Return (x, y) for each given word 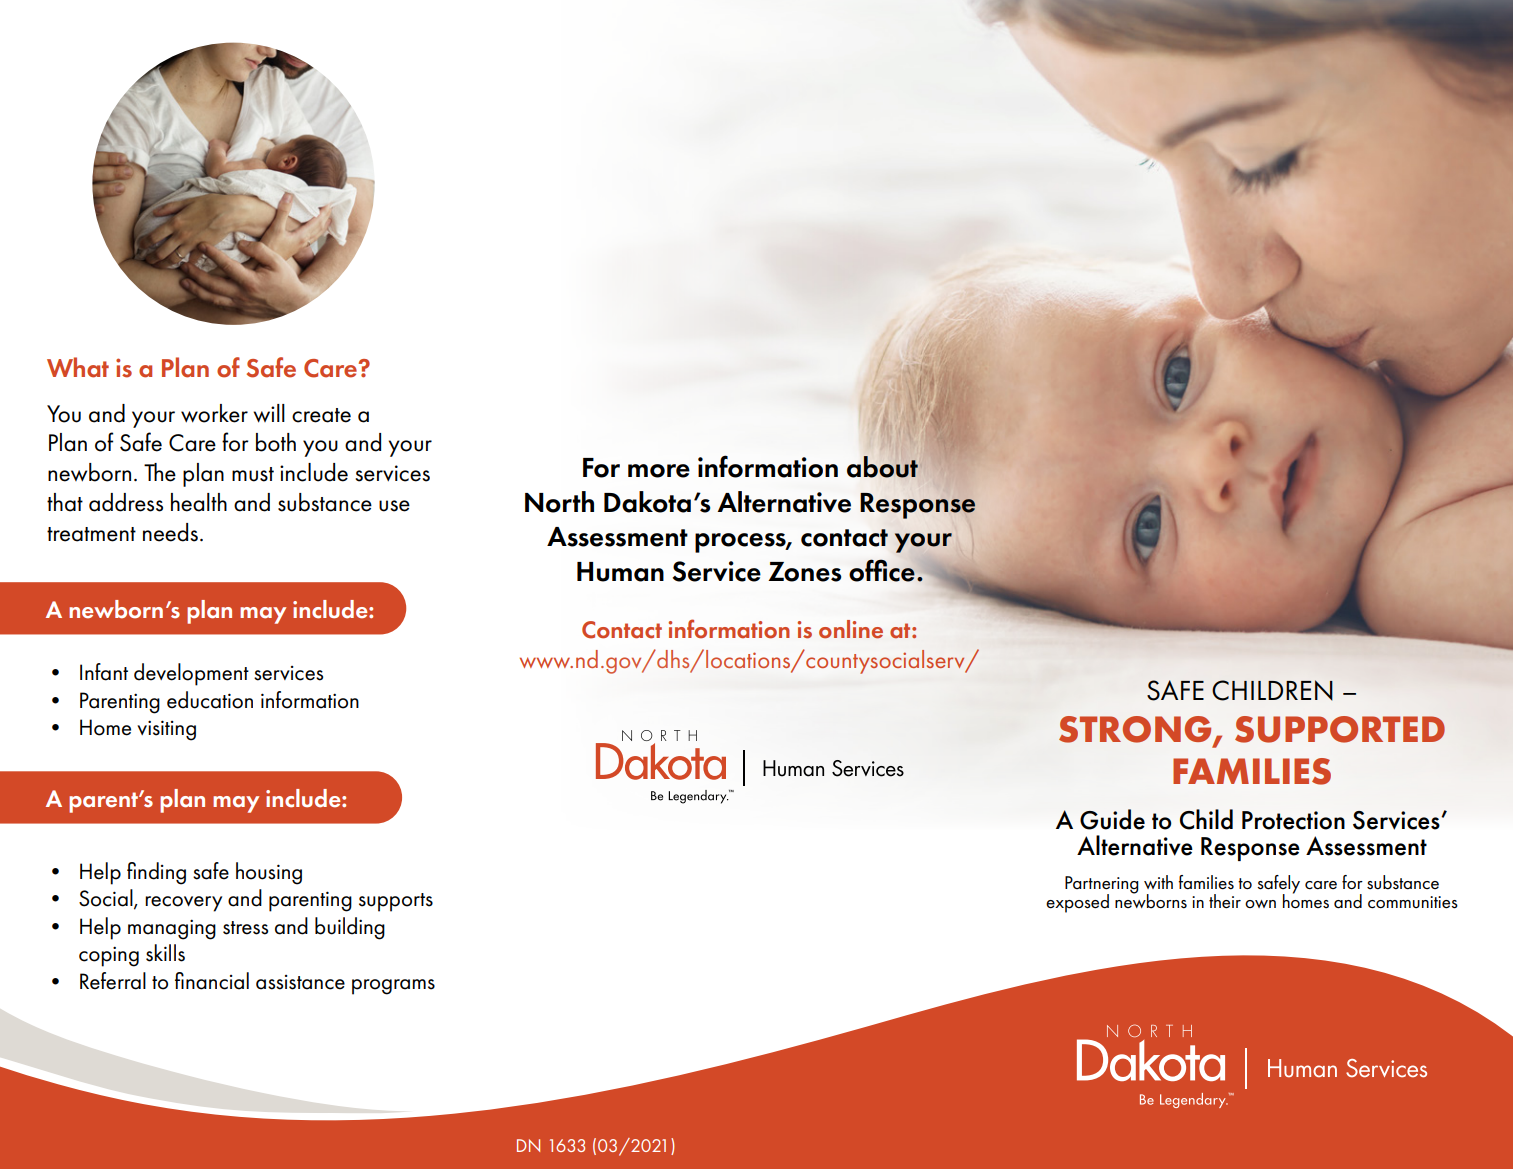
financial (212, 981)
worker (214, 413)
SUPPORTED (1340, 729)
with (1158, 882)
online (851, 629)
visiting (166, 730)
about (882, 467)
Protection (1293, 820)
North (559, 502)
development (191, 674)
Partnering (1102, 886)
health (199, 502)
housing (269, 873)
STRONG (1136, 730)
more (659, 471)
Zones (804, 572)
